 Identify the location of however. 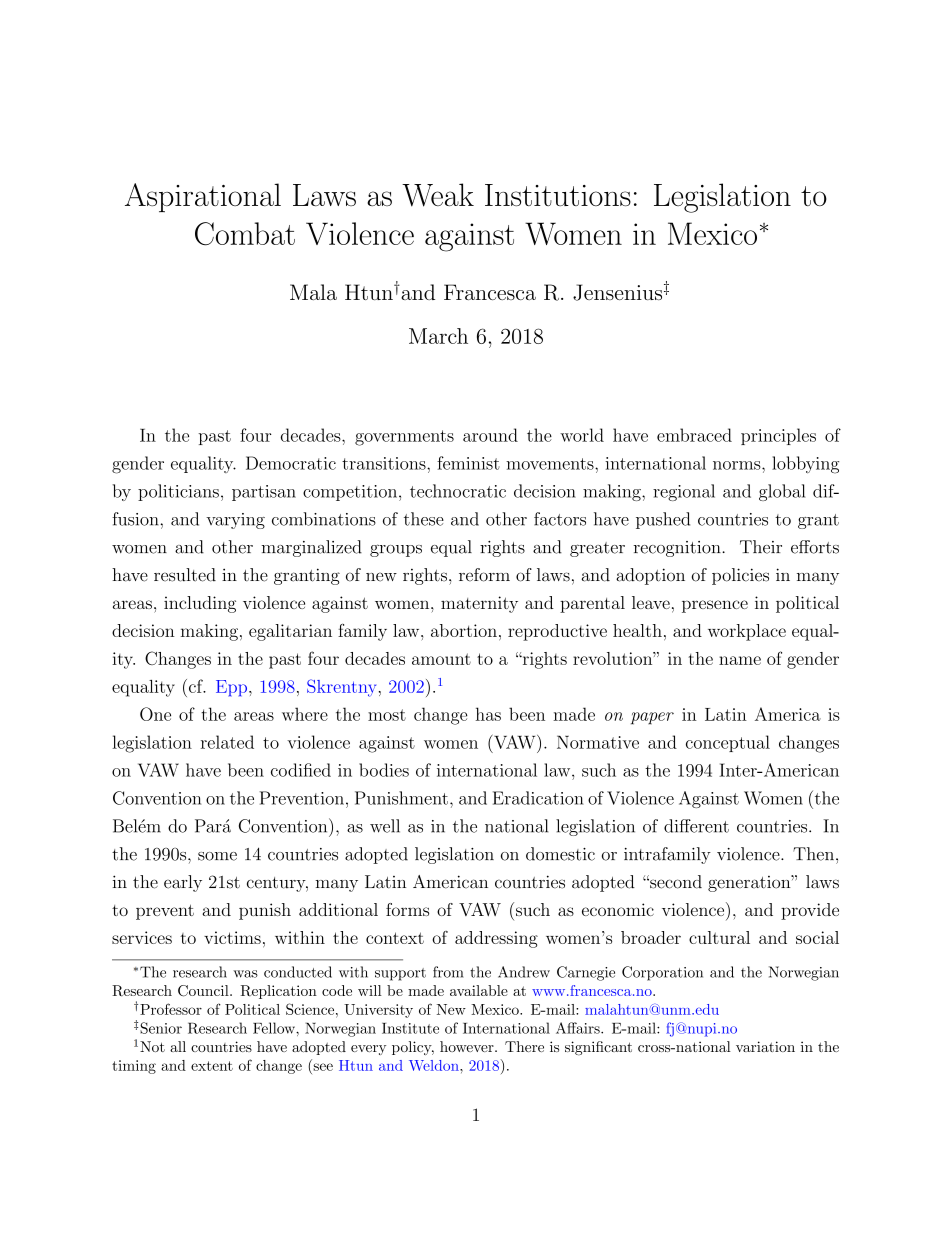
(468, 1046).
